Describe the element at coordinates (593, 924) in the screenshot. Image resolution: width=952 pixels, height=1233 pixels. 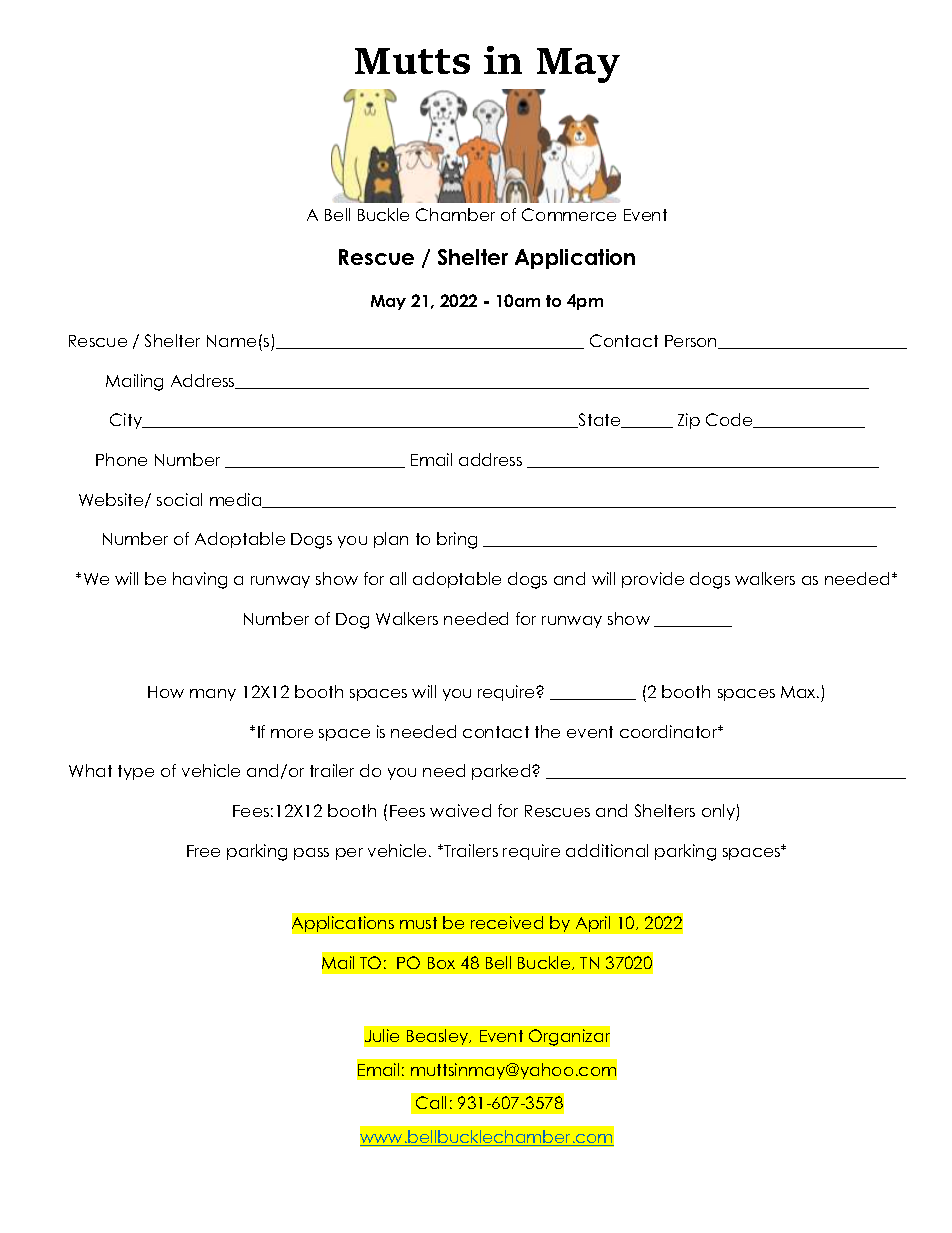
I see `April` at that location.
